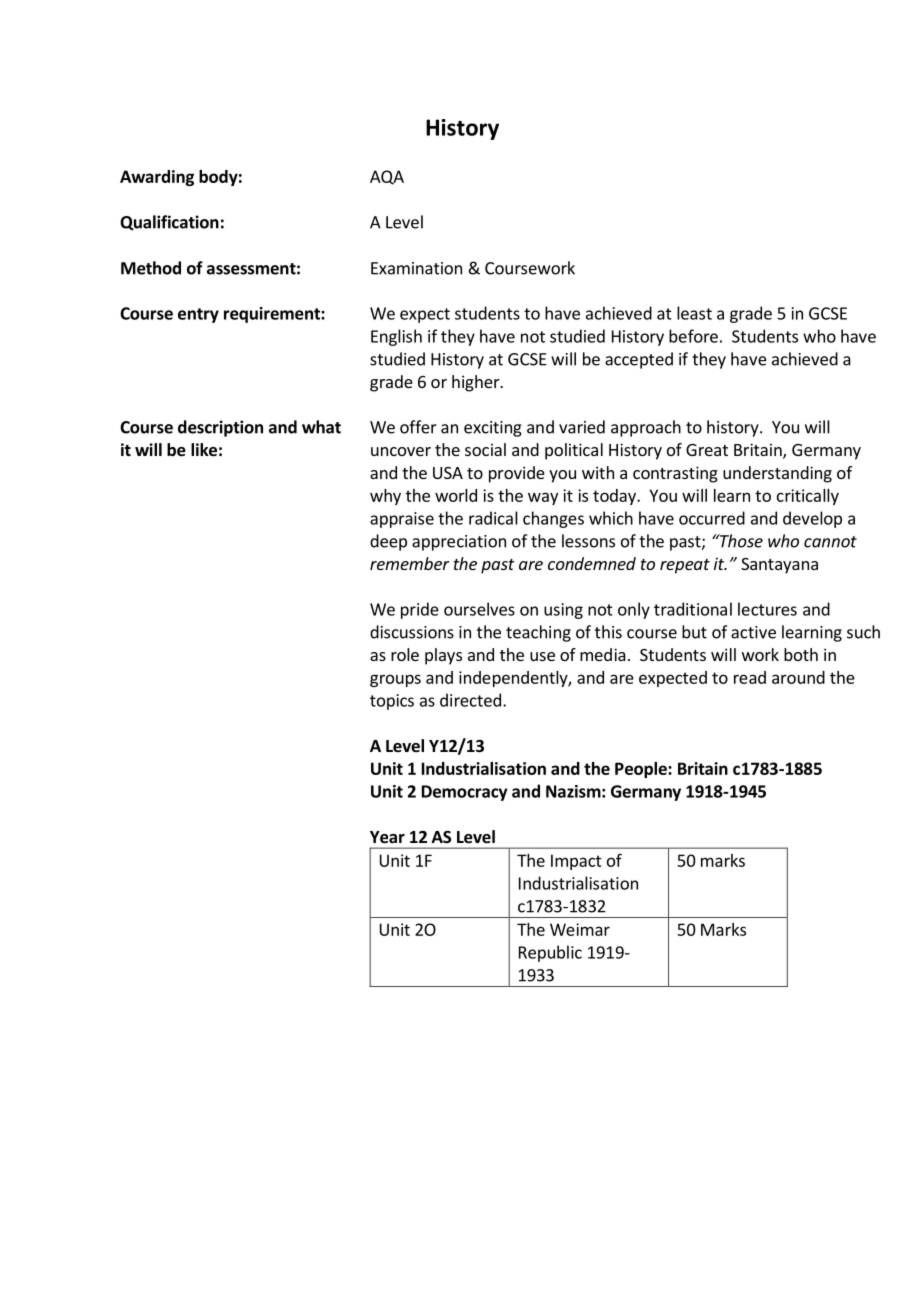 Image resolution: width=924 pixels, height=1308 pixels. Describe the element at coordinates (387, 837) in the screenshot. I see `Year` at that location.
